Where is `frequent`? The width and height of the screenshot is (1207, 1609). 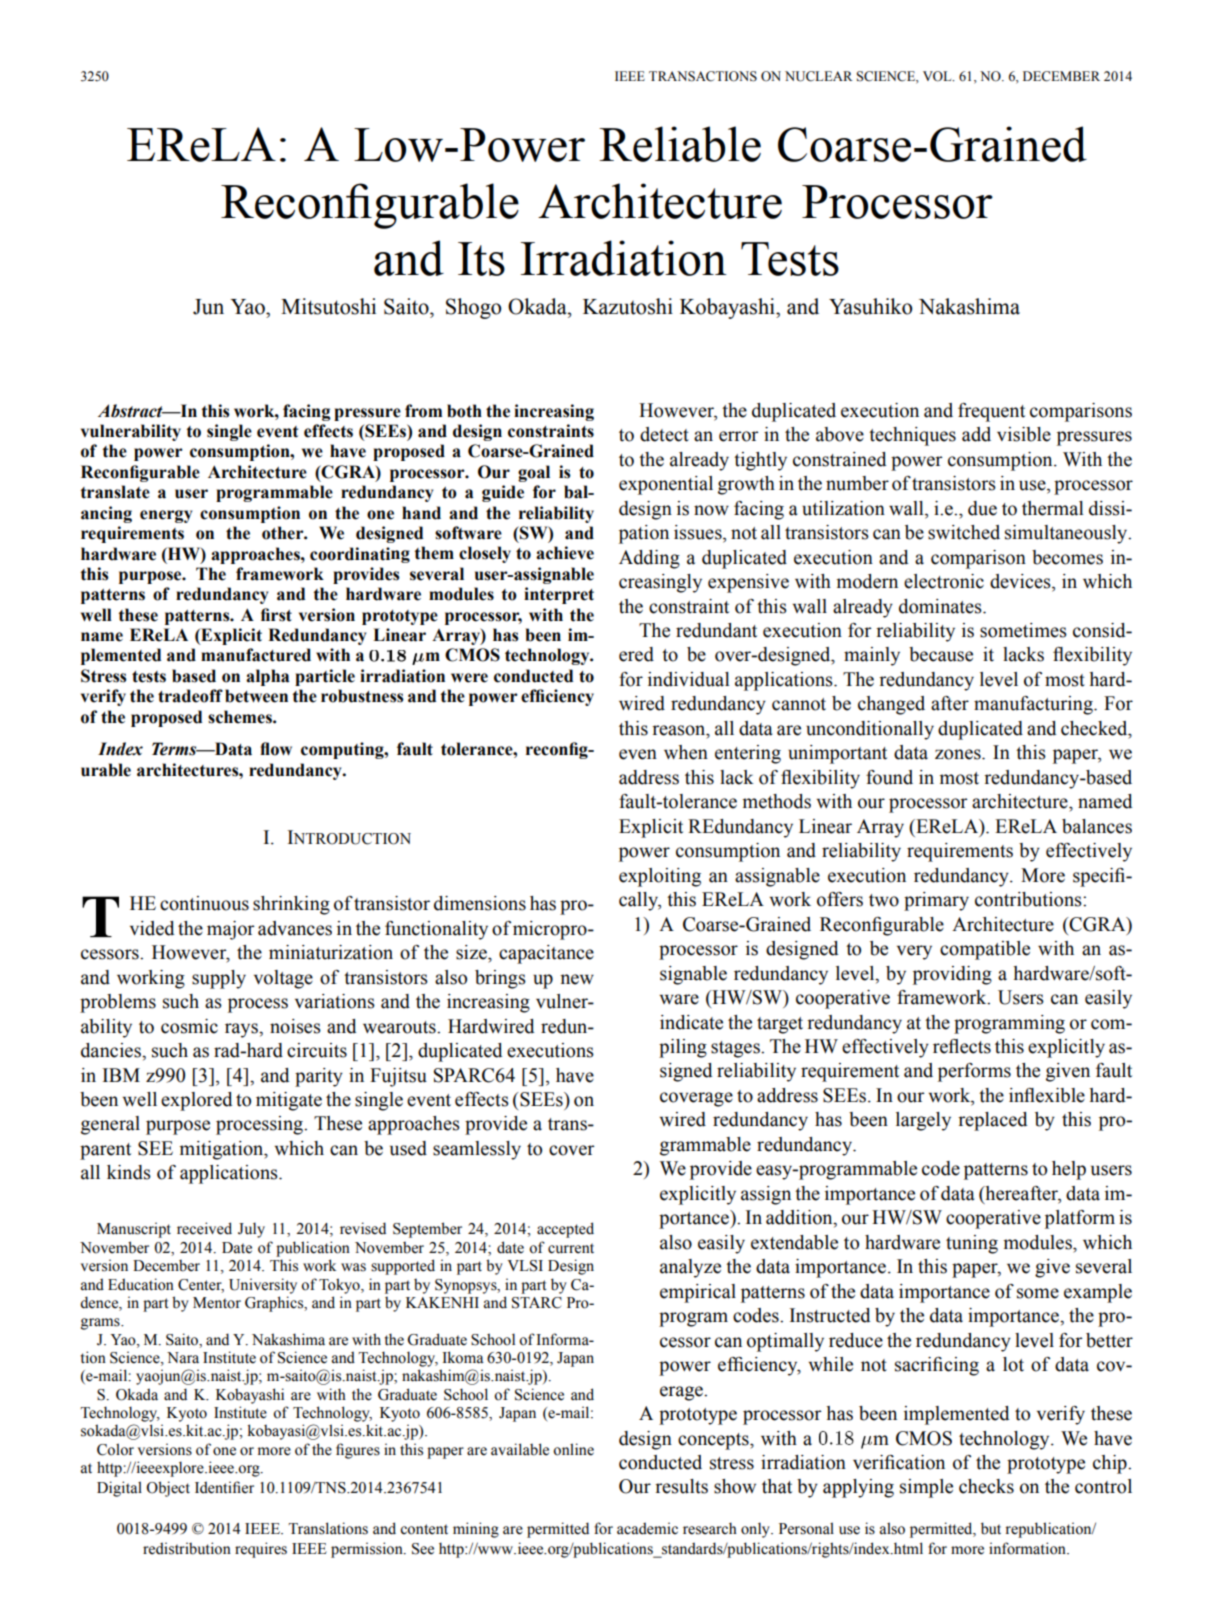
frequent is located at coordinates (991, 412).
